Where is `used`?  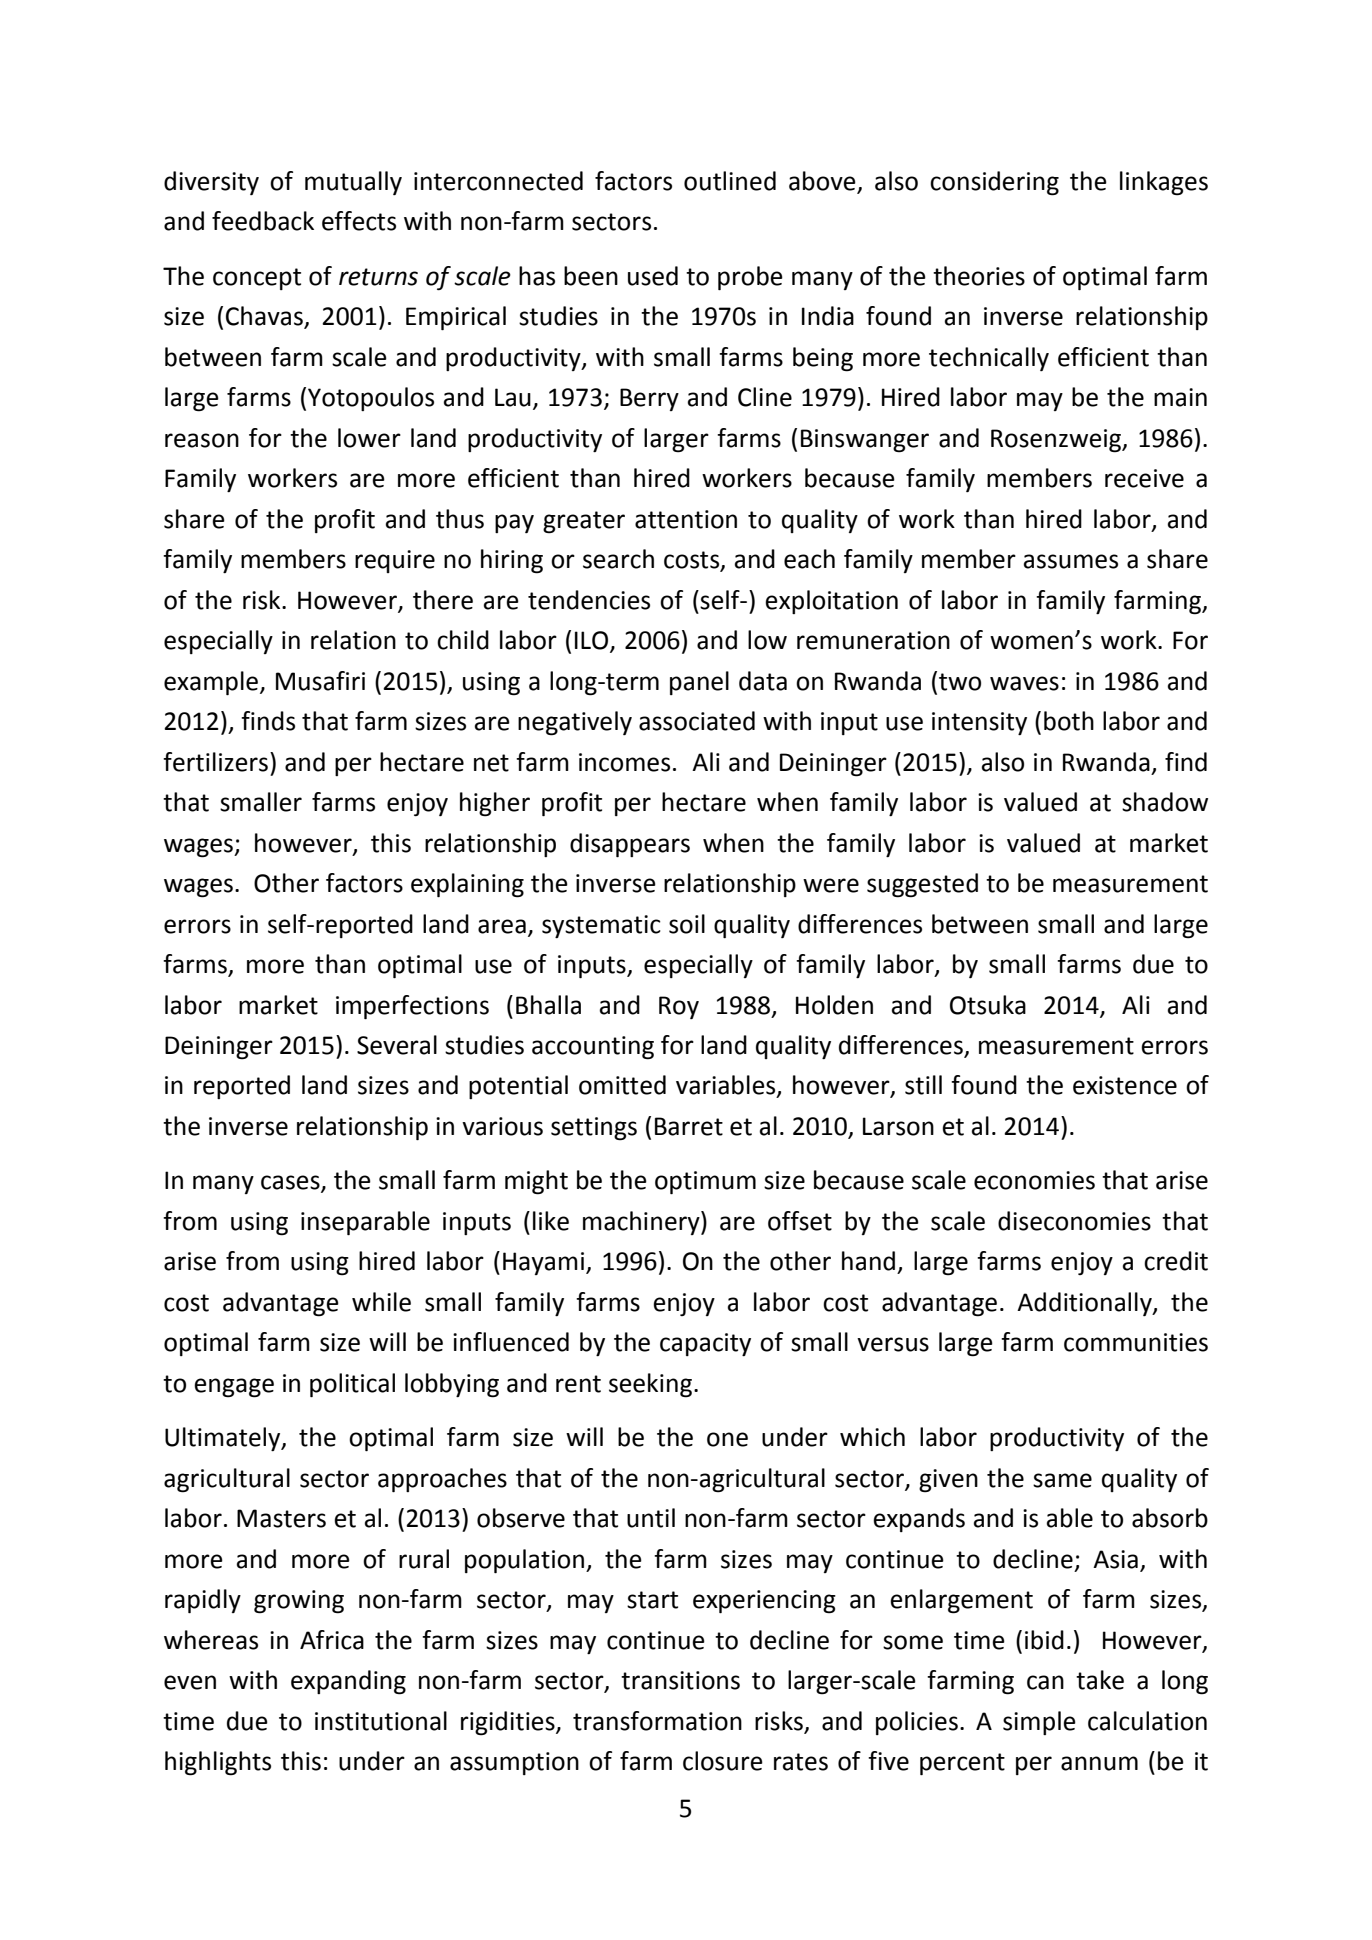
used is located at coordinates (653, 276).
